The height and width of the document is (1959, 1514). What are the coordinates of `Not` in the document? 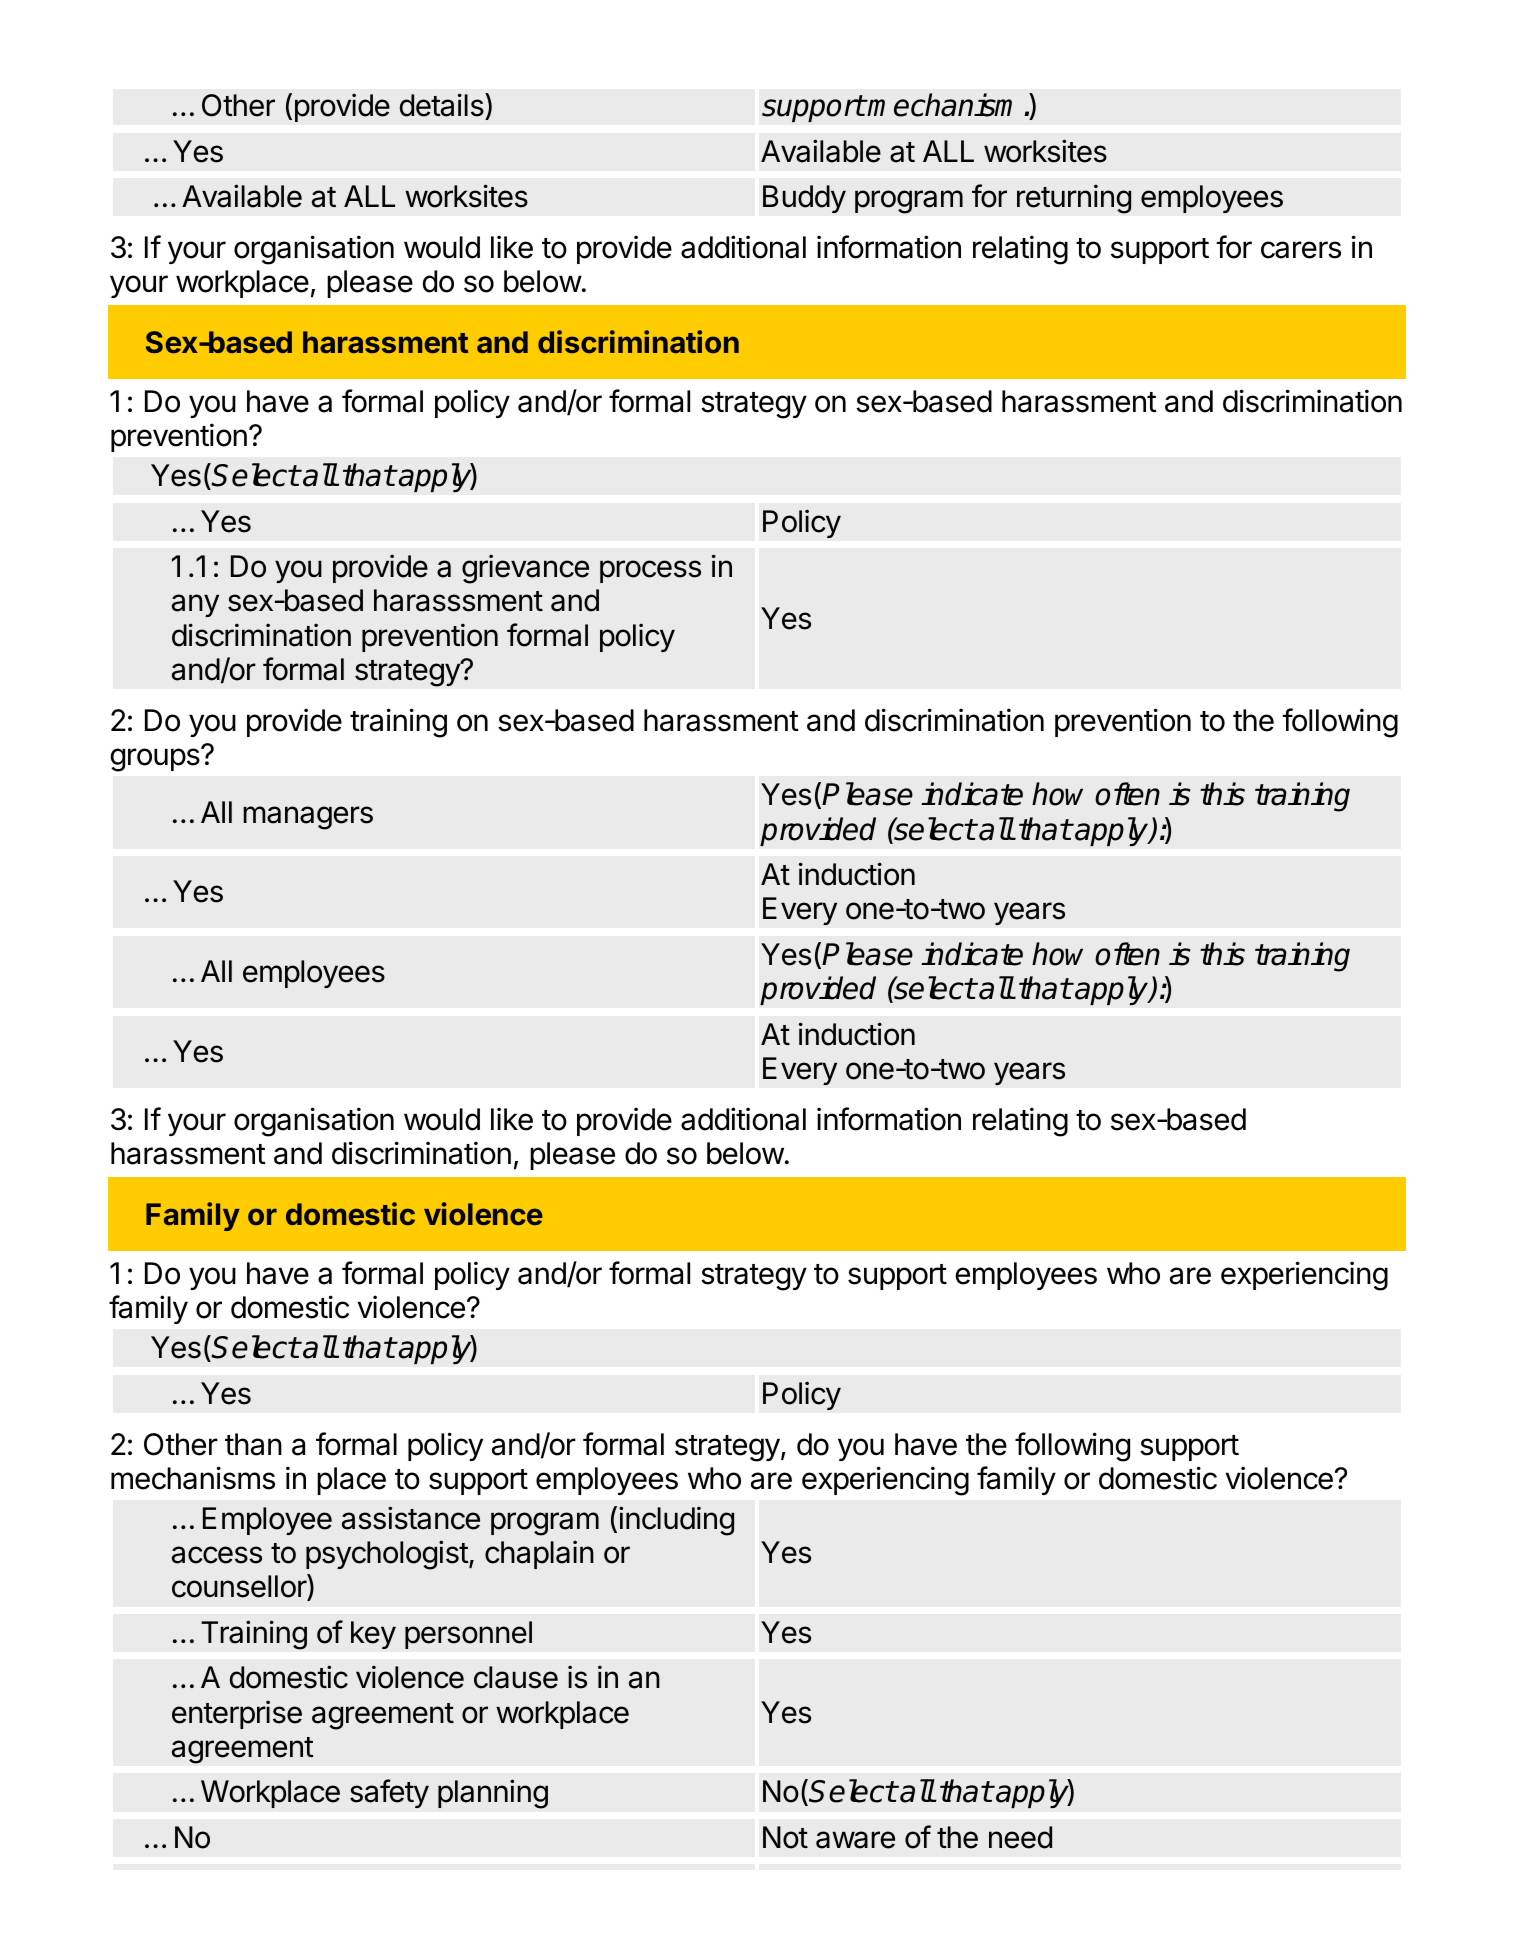 It's located at (785, 1837).
